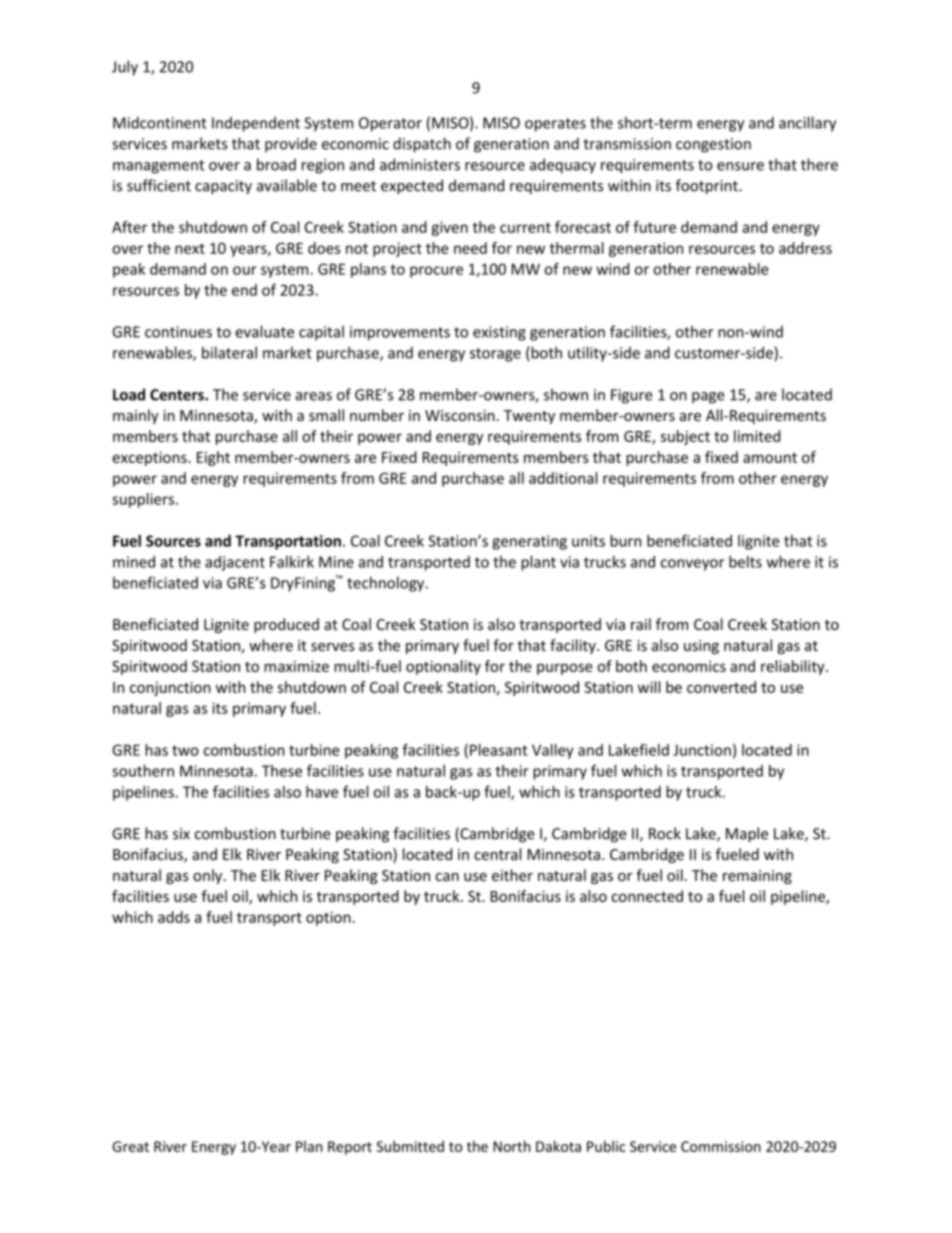  Describe the element at coordinates (713, 145) in the screenshot. I see `congestion` at that location.
